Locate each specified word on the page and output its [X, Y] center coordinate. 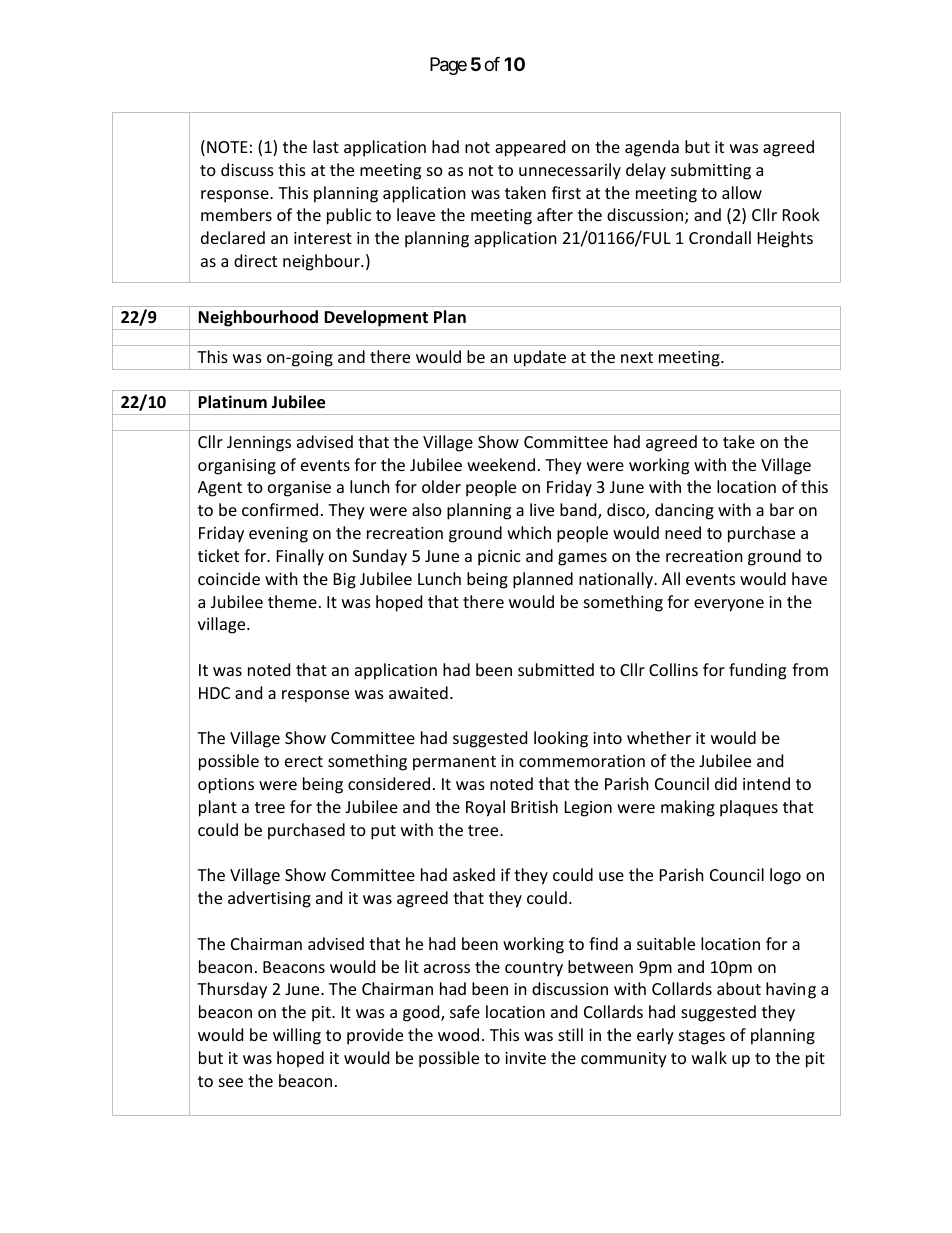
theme [292, 601]
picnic [499, 558]
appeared [530, 148]
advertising [269, 899]
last [326, 146]
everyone [729, 605]
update [540, 360]
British [534, 806]
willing [297, 1036]
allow [742, 192]
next [637, 357]
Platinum [232, 402]
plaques [749, 808]
